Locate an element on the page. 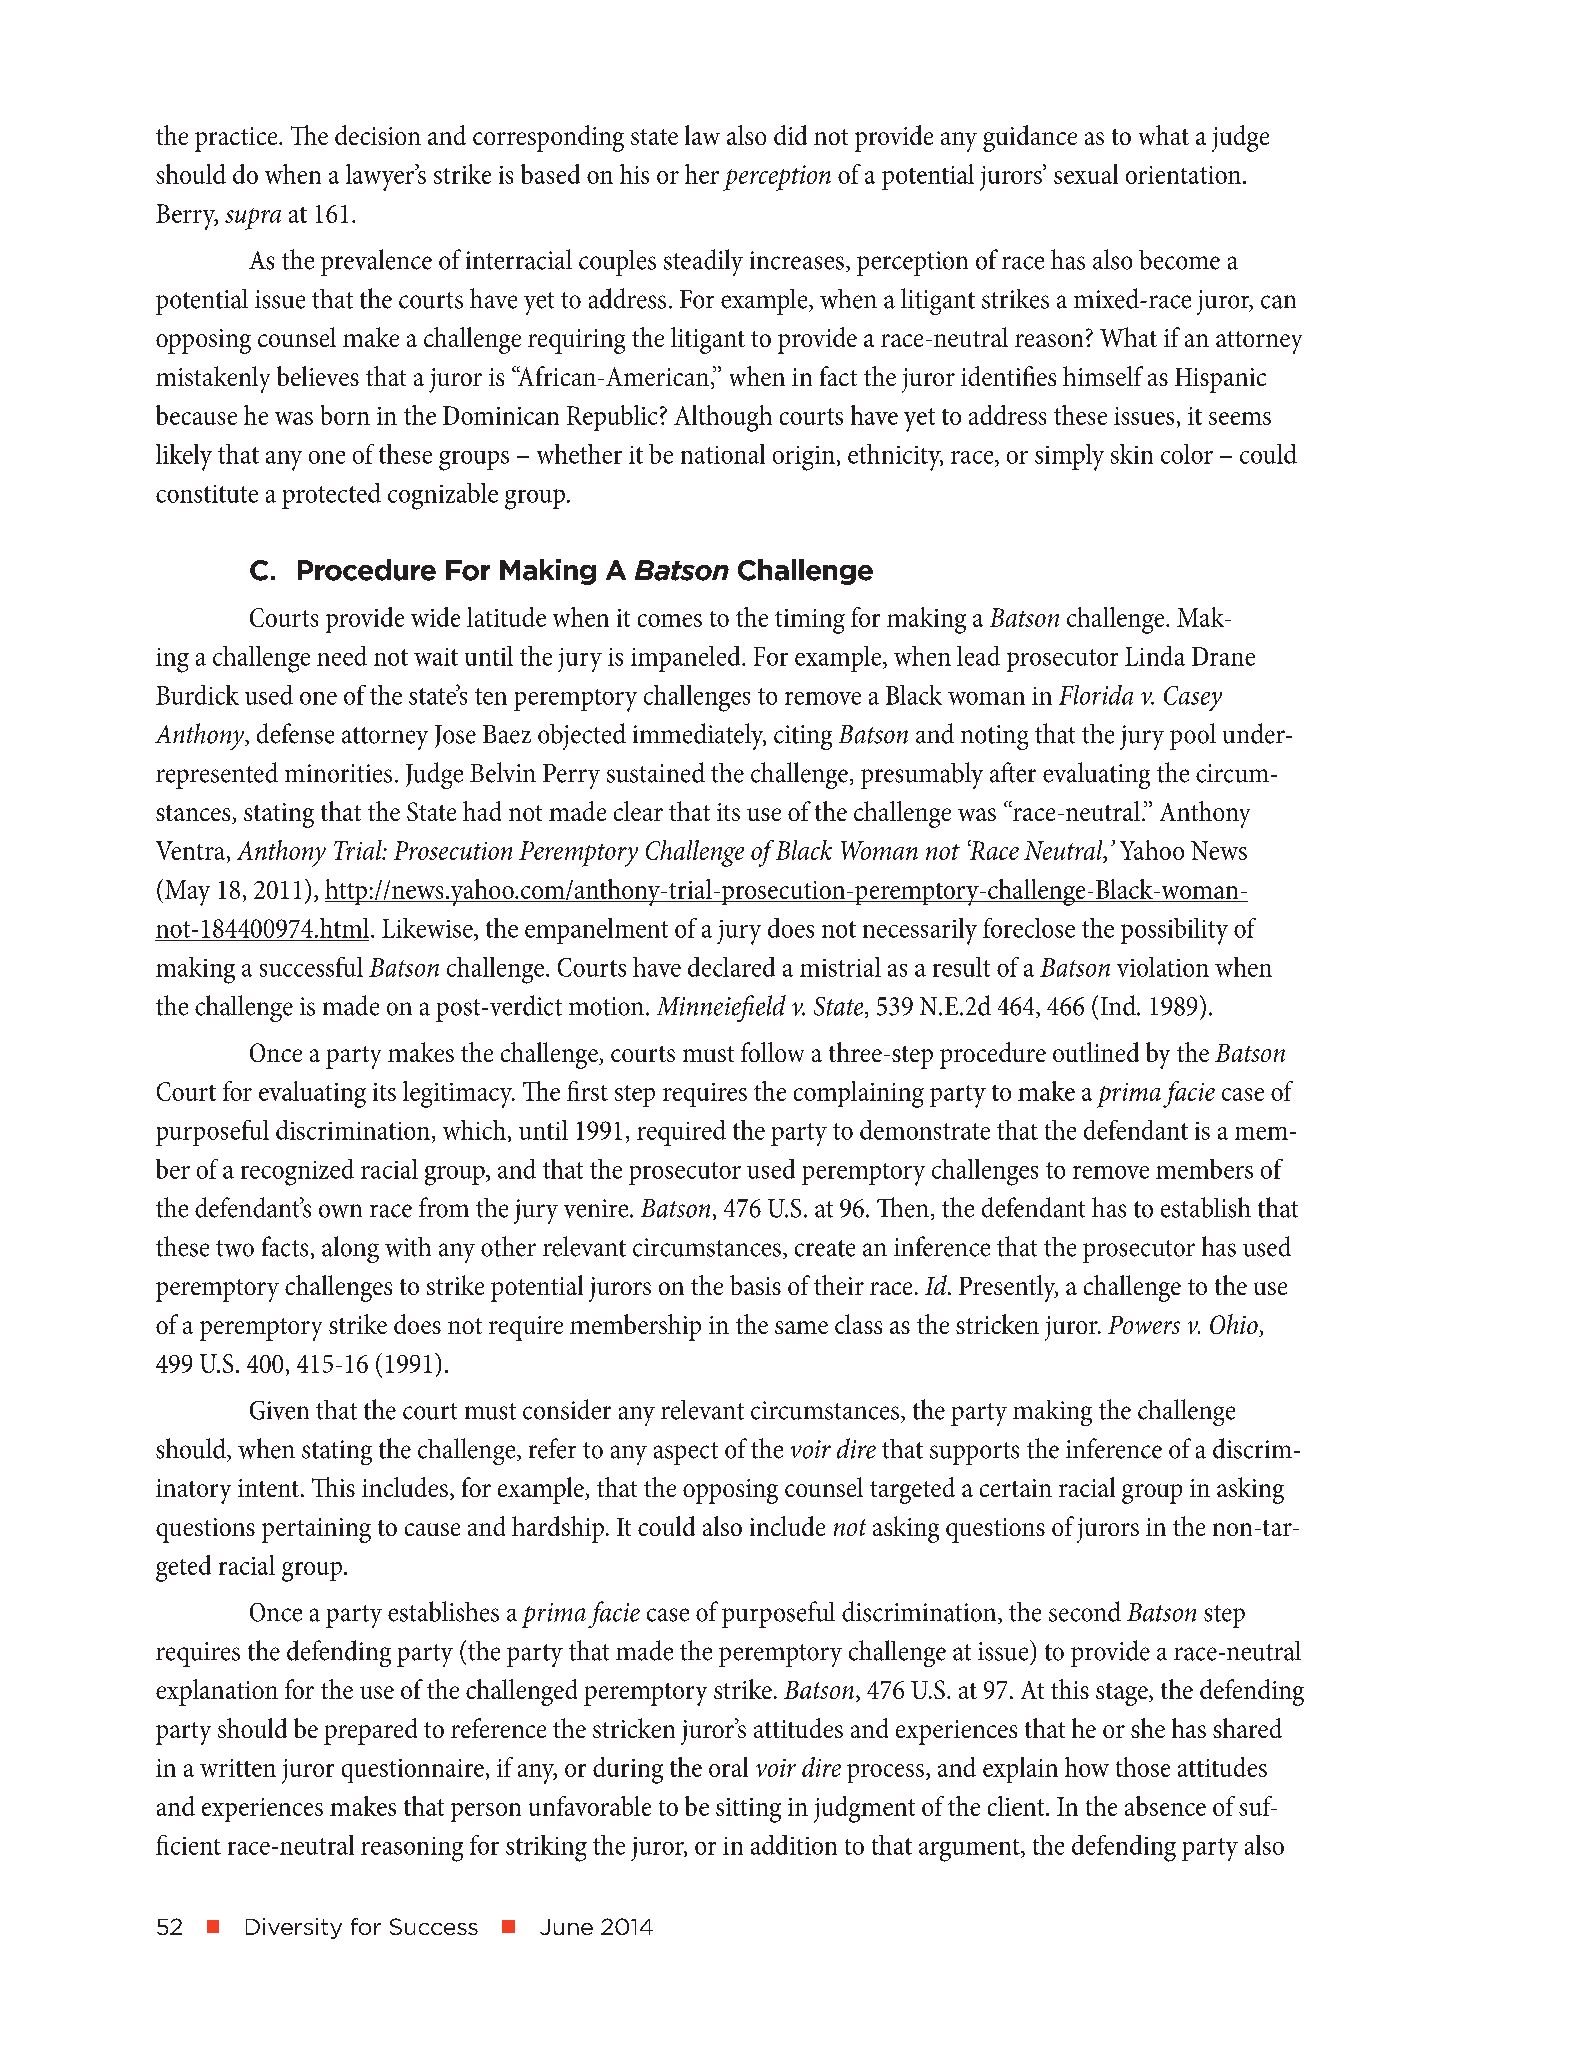 This page has height=2051, width=1585. Powers is located at coordinates (1144, 1325).
